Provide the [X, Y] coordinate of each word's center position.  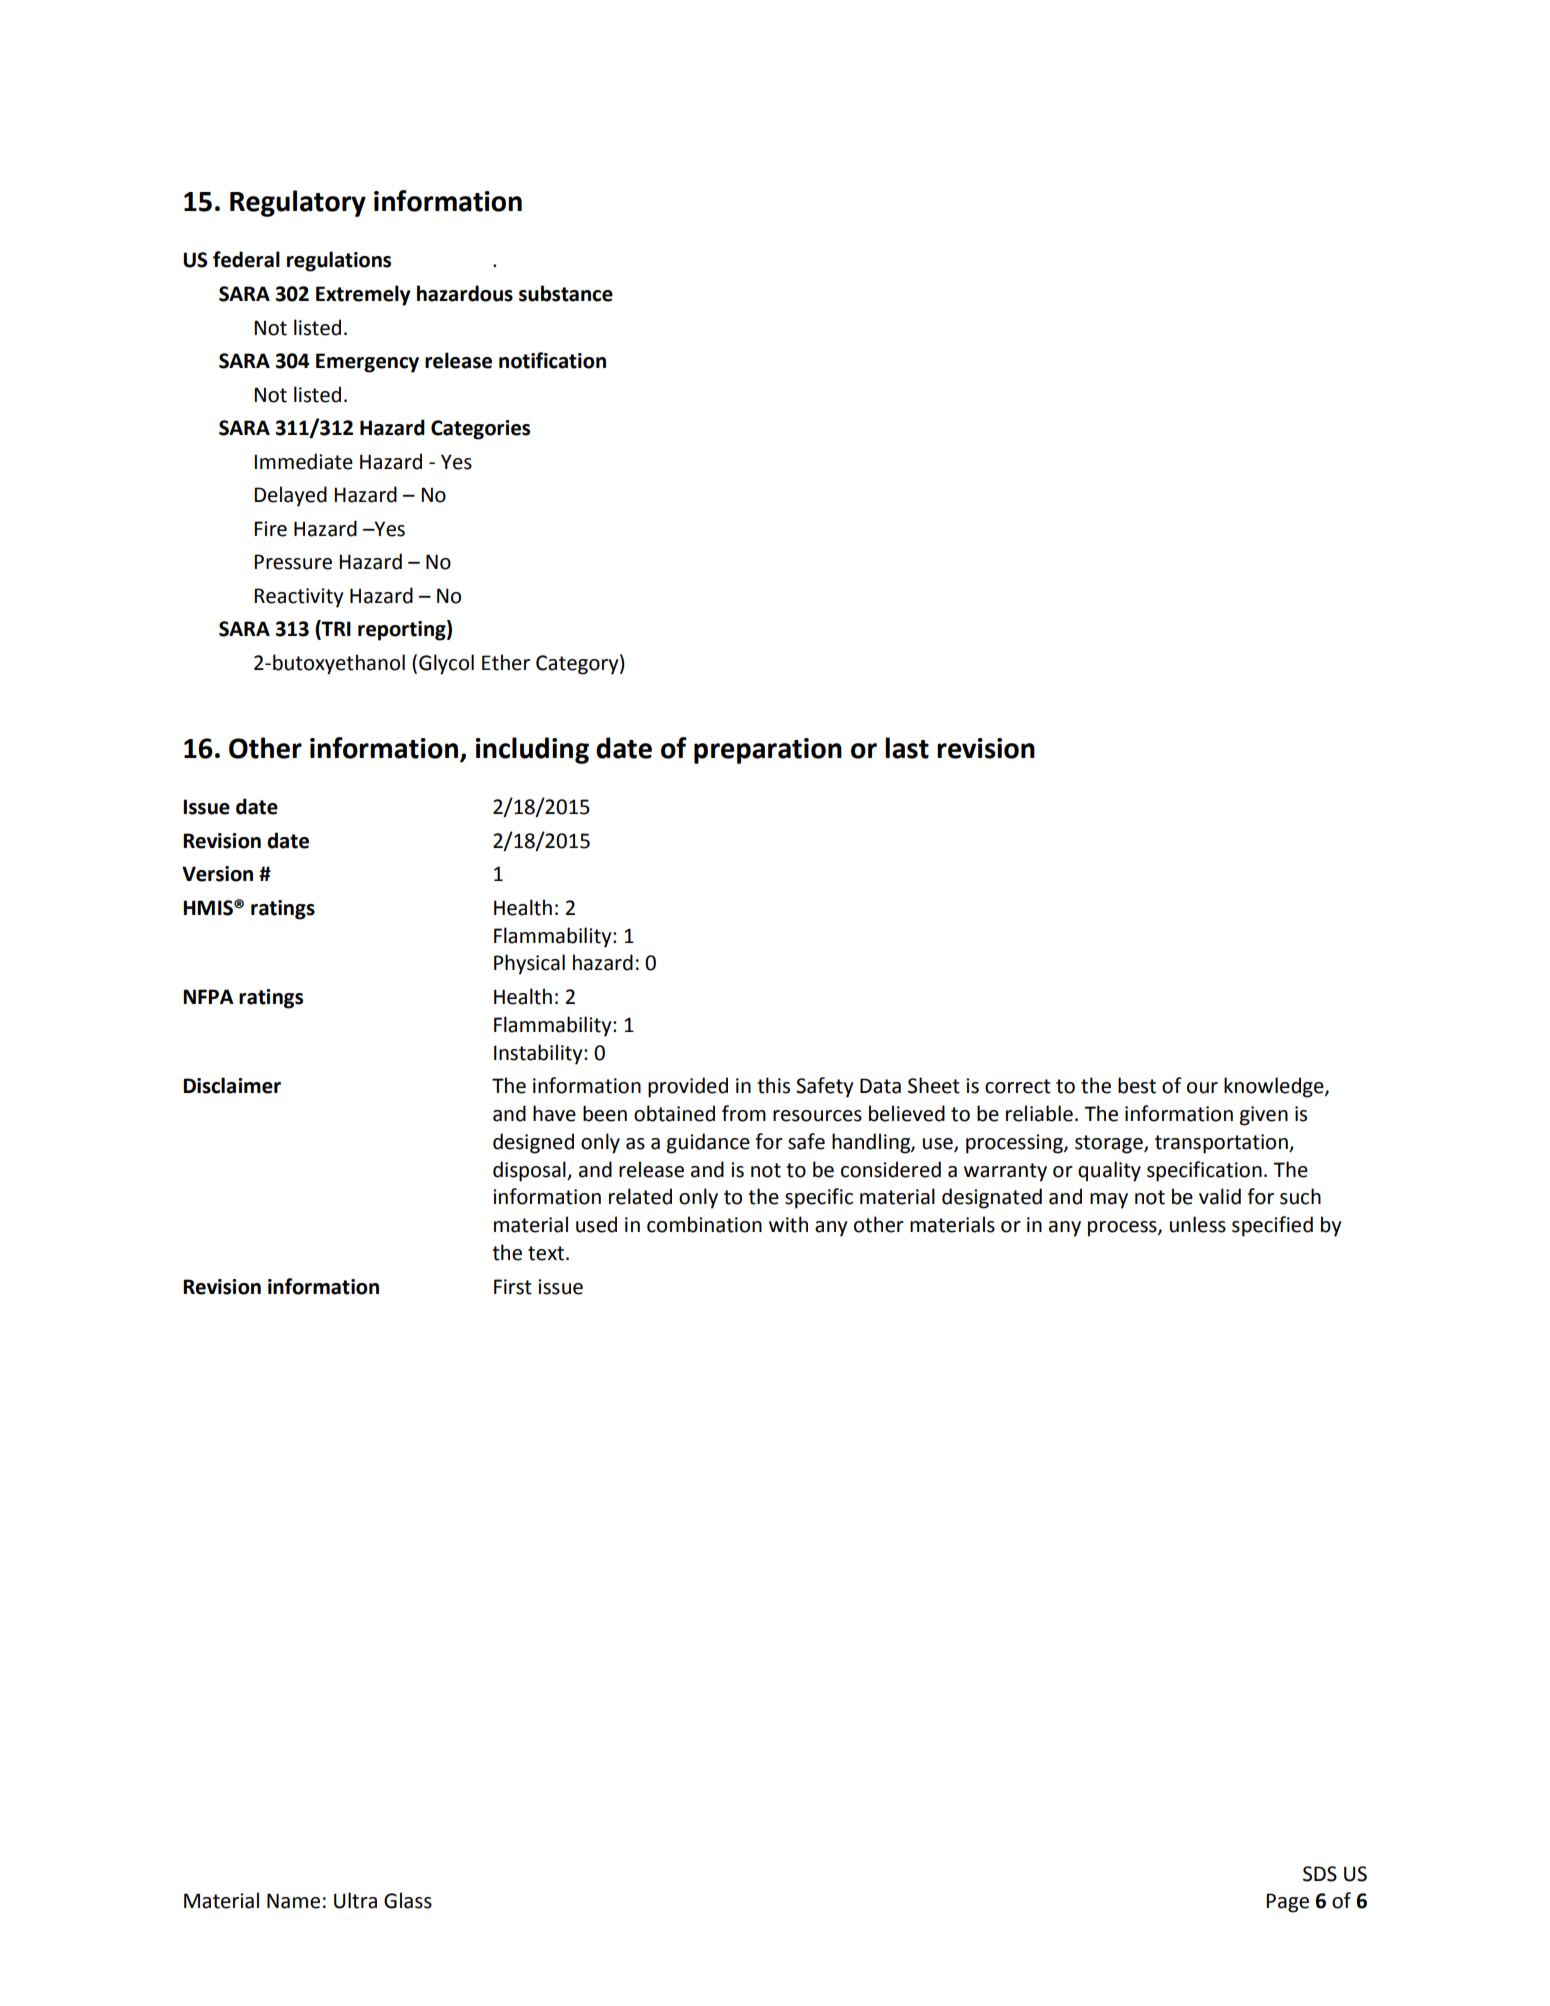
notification [552, 360]
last [907, 748]
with [788, 1224]
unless [1198, 1224]
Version [217, 874]
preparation [768, 751]
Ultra [355, 1900]
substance [566, 293]
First [513, 1287]
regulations [339, 261]
